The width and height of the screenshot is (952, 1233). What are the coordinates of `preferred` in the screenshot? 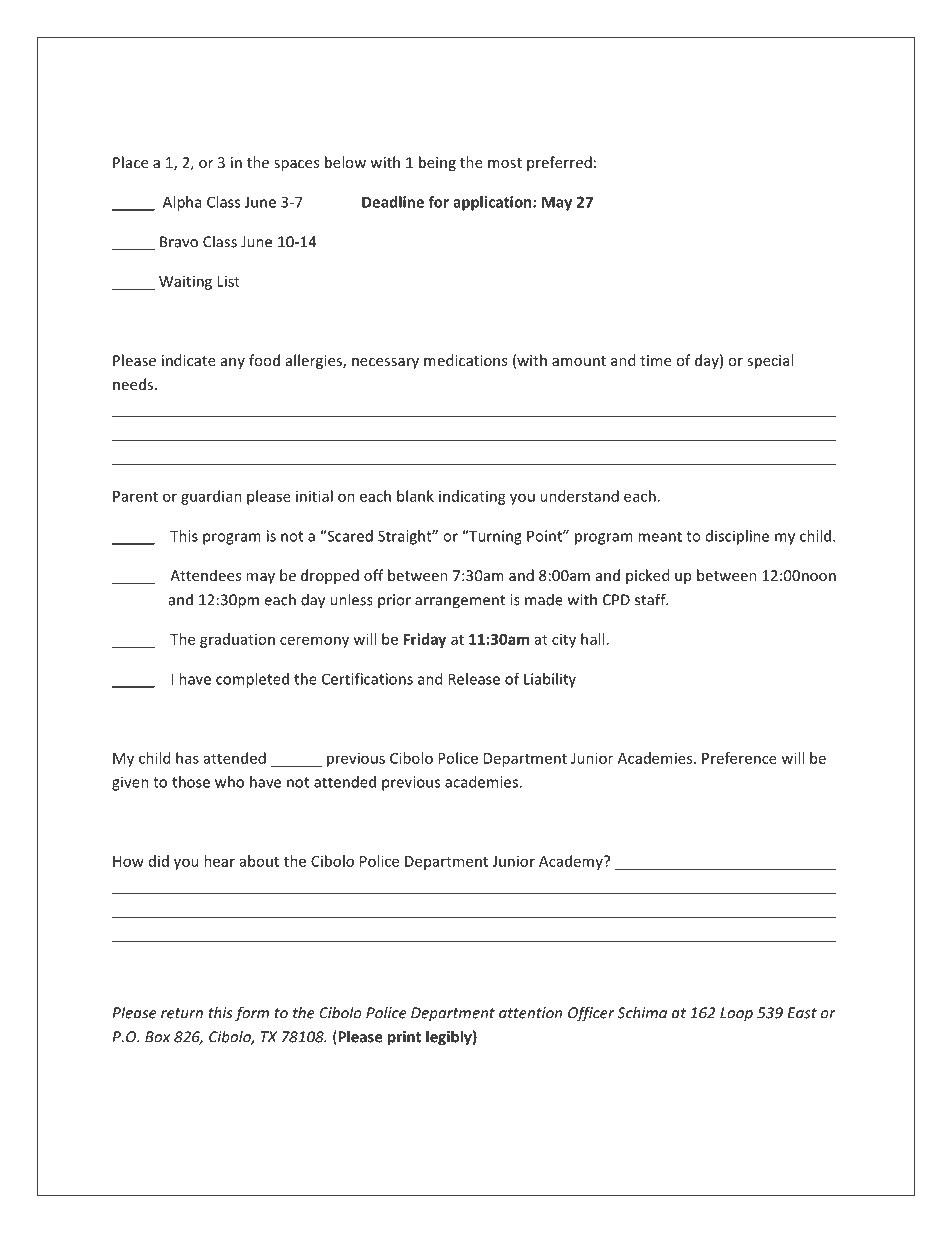 It's located at (559, 163).
